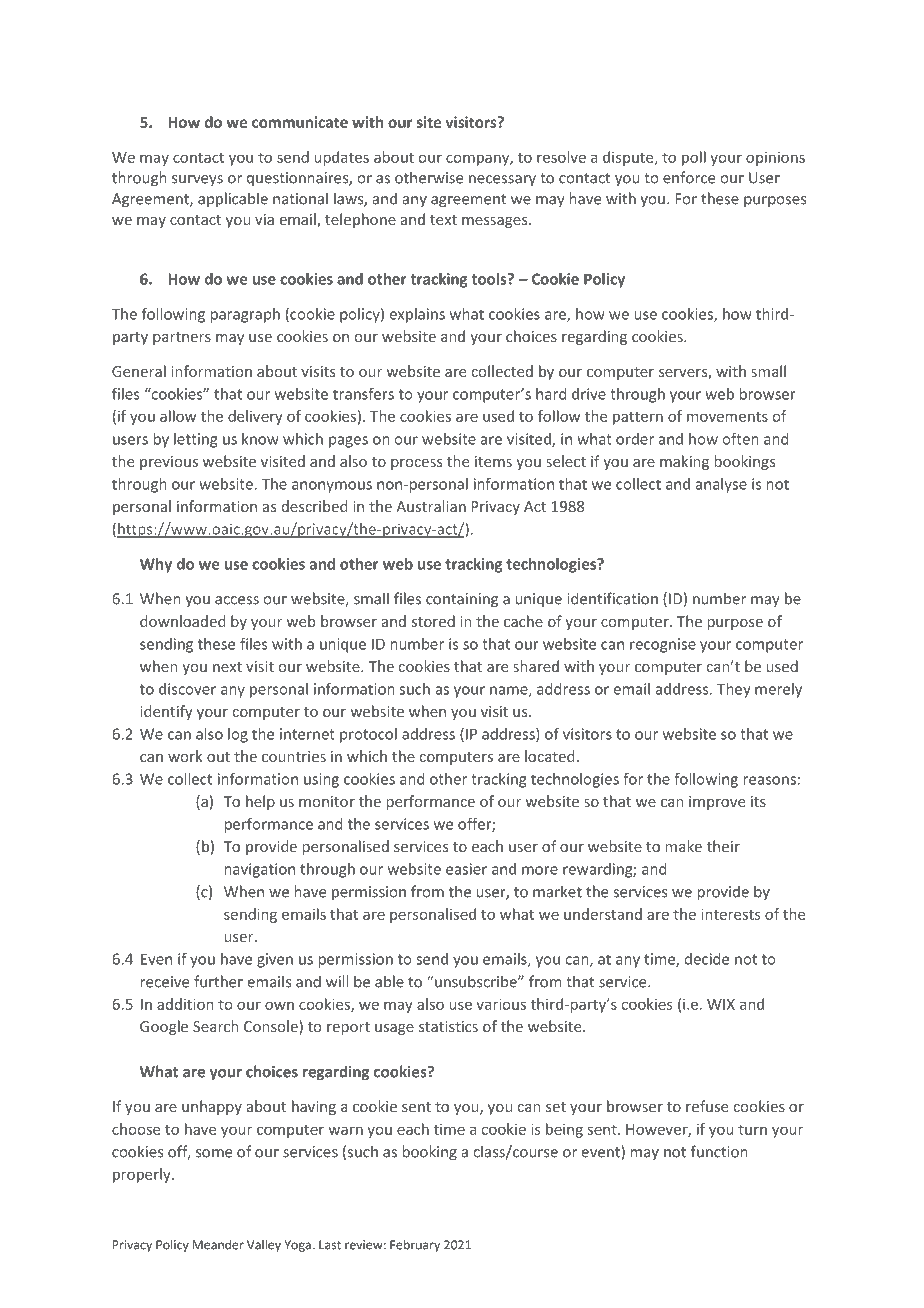 The image size is (924, 1308). Describe the element at coordinates (694, 158) in the image. I see `poll` at that location.
